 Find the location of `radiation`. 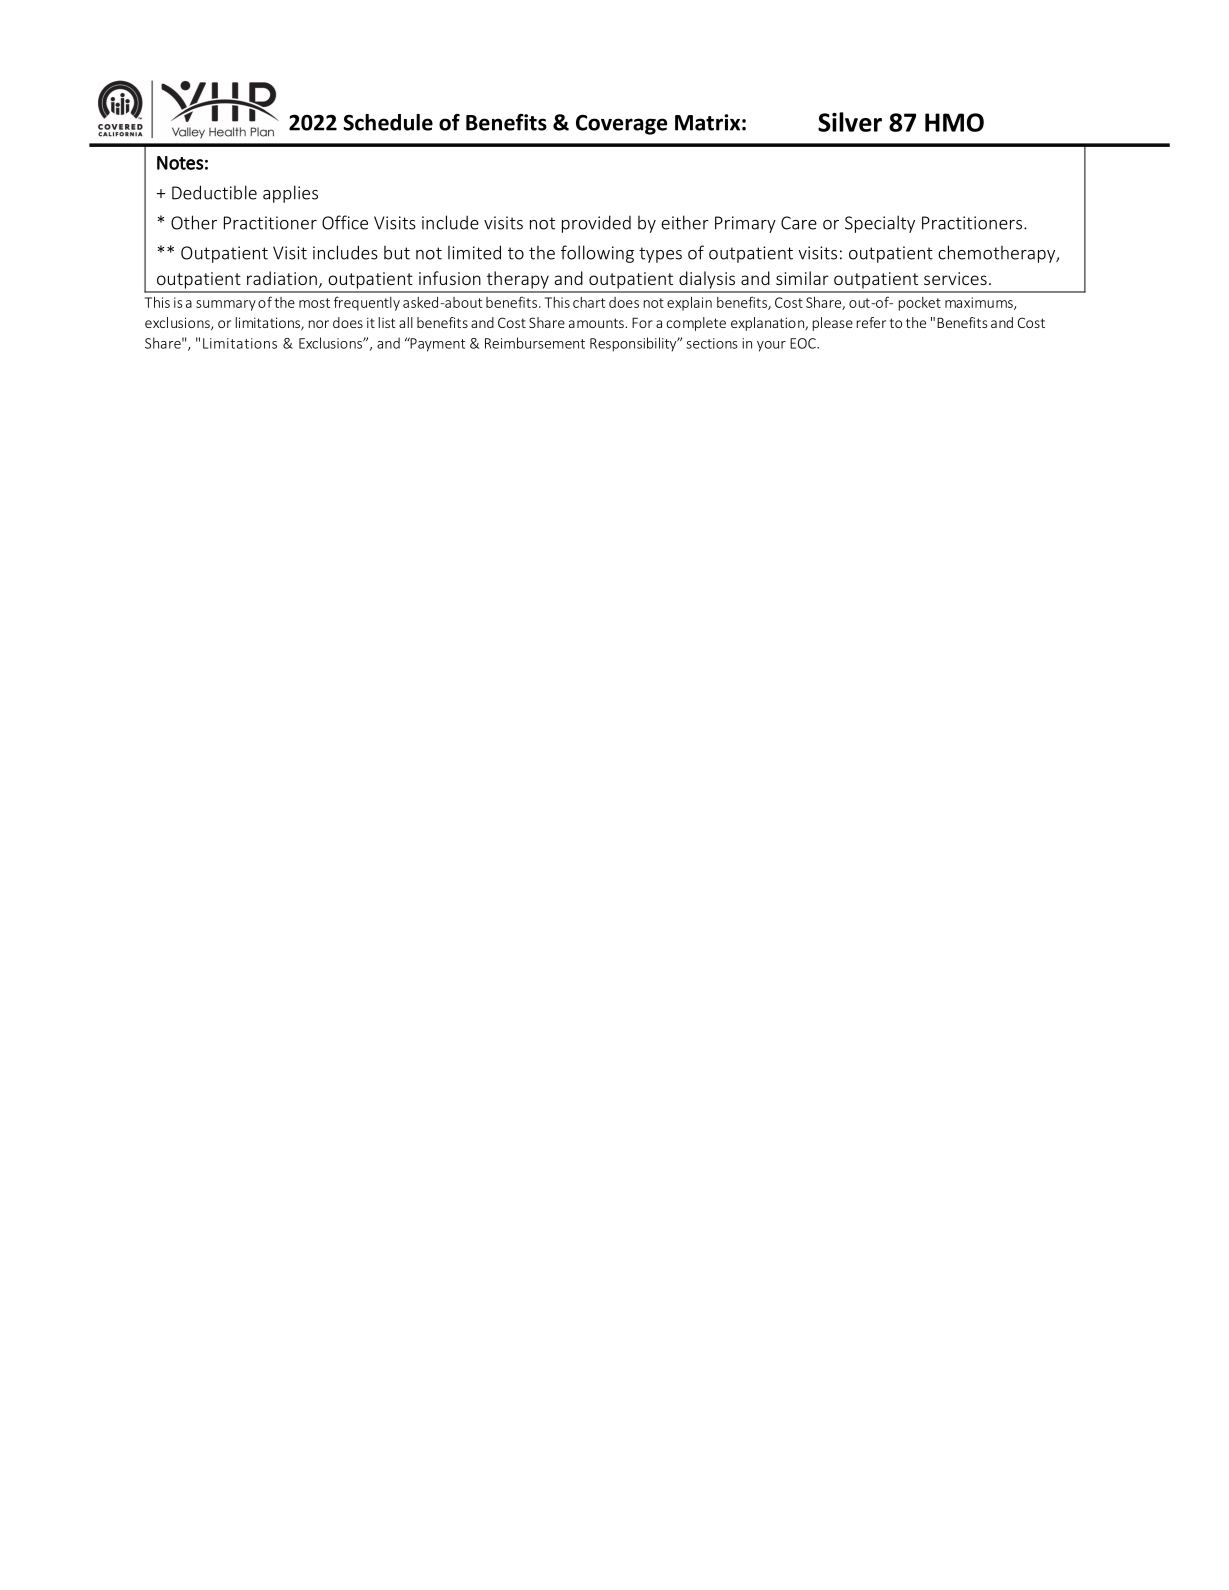

radiation is located at coordinates (282, 278).
